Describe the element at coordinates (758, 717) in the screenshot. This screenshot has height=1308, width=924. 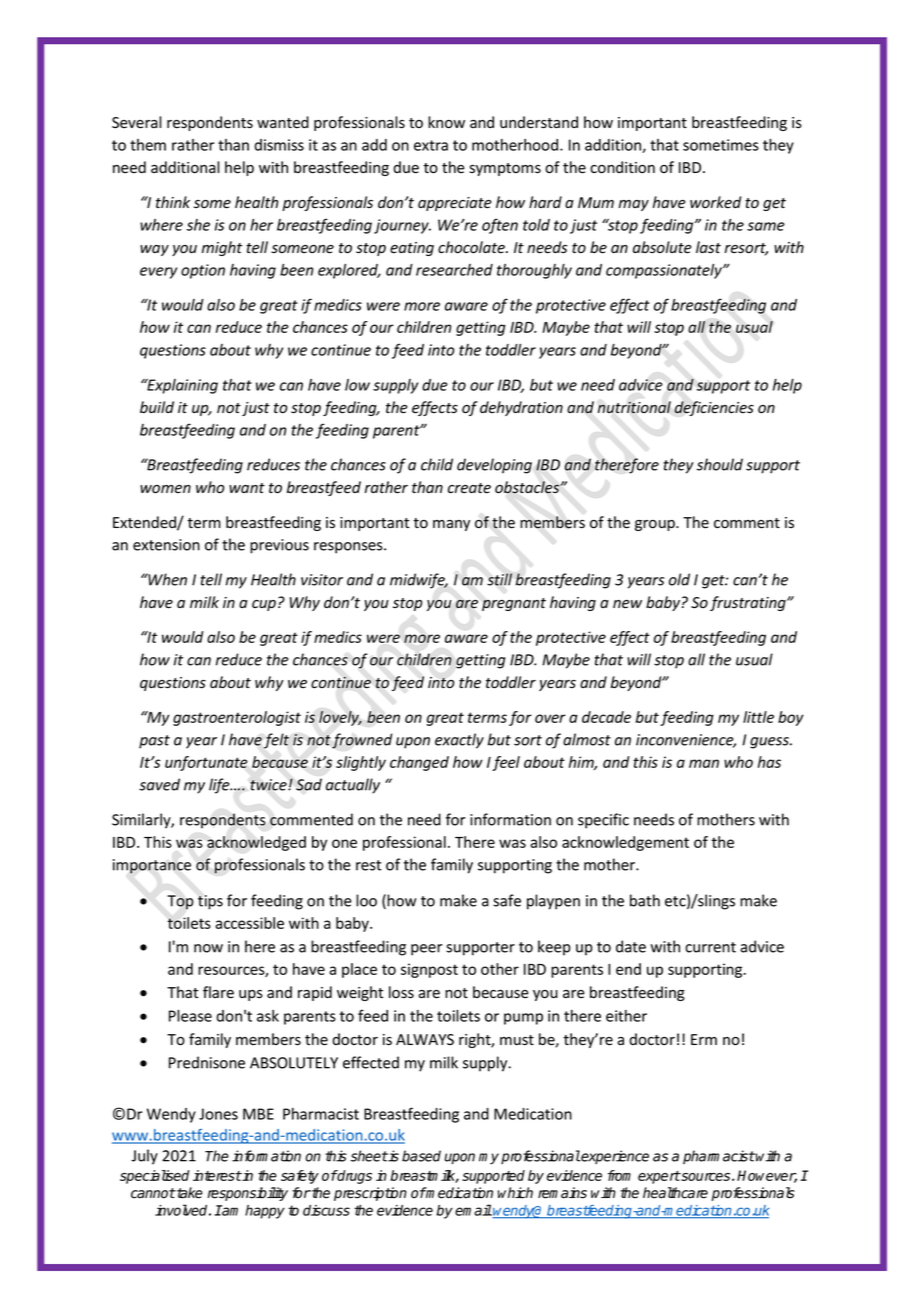
I see `little` at that location.
